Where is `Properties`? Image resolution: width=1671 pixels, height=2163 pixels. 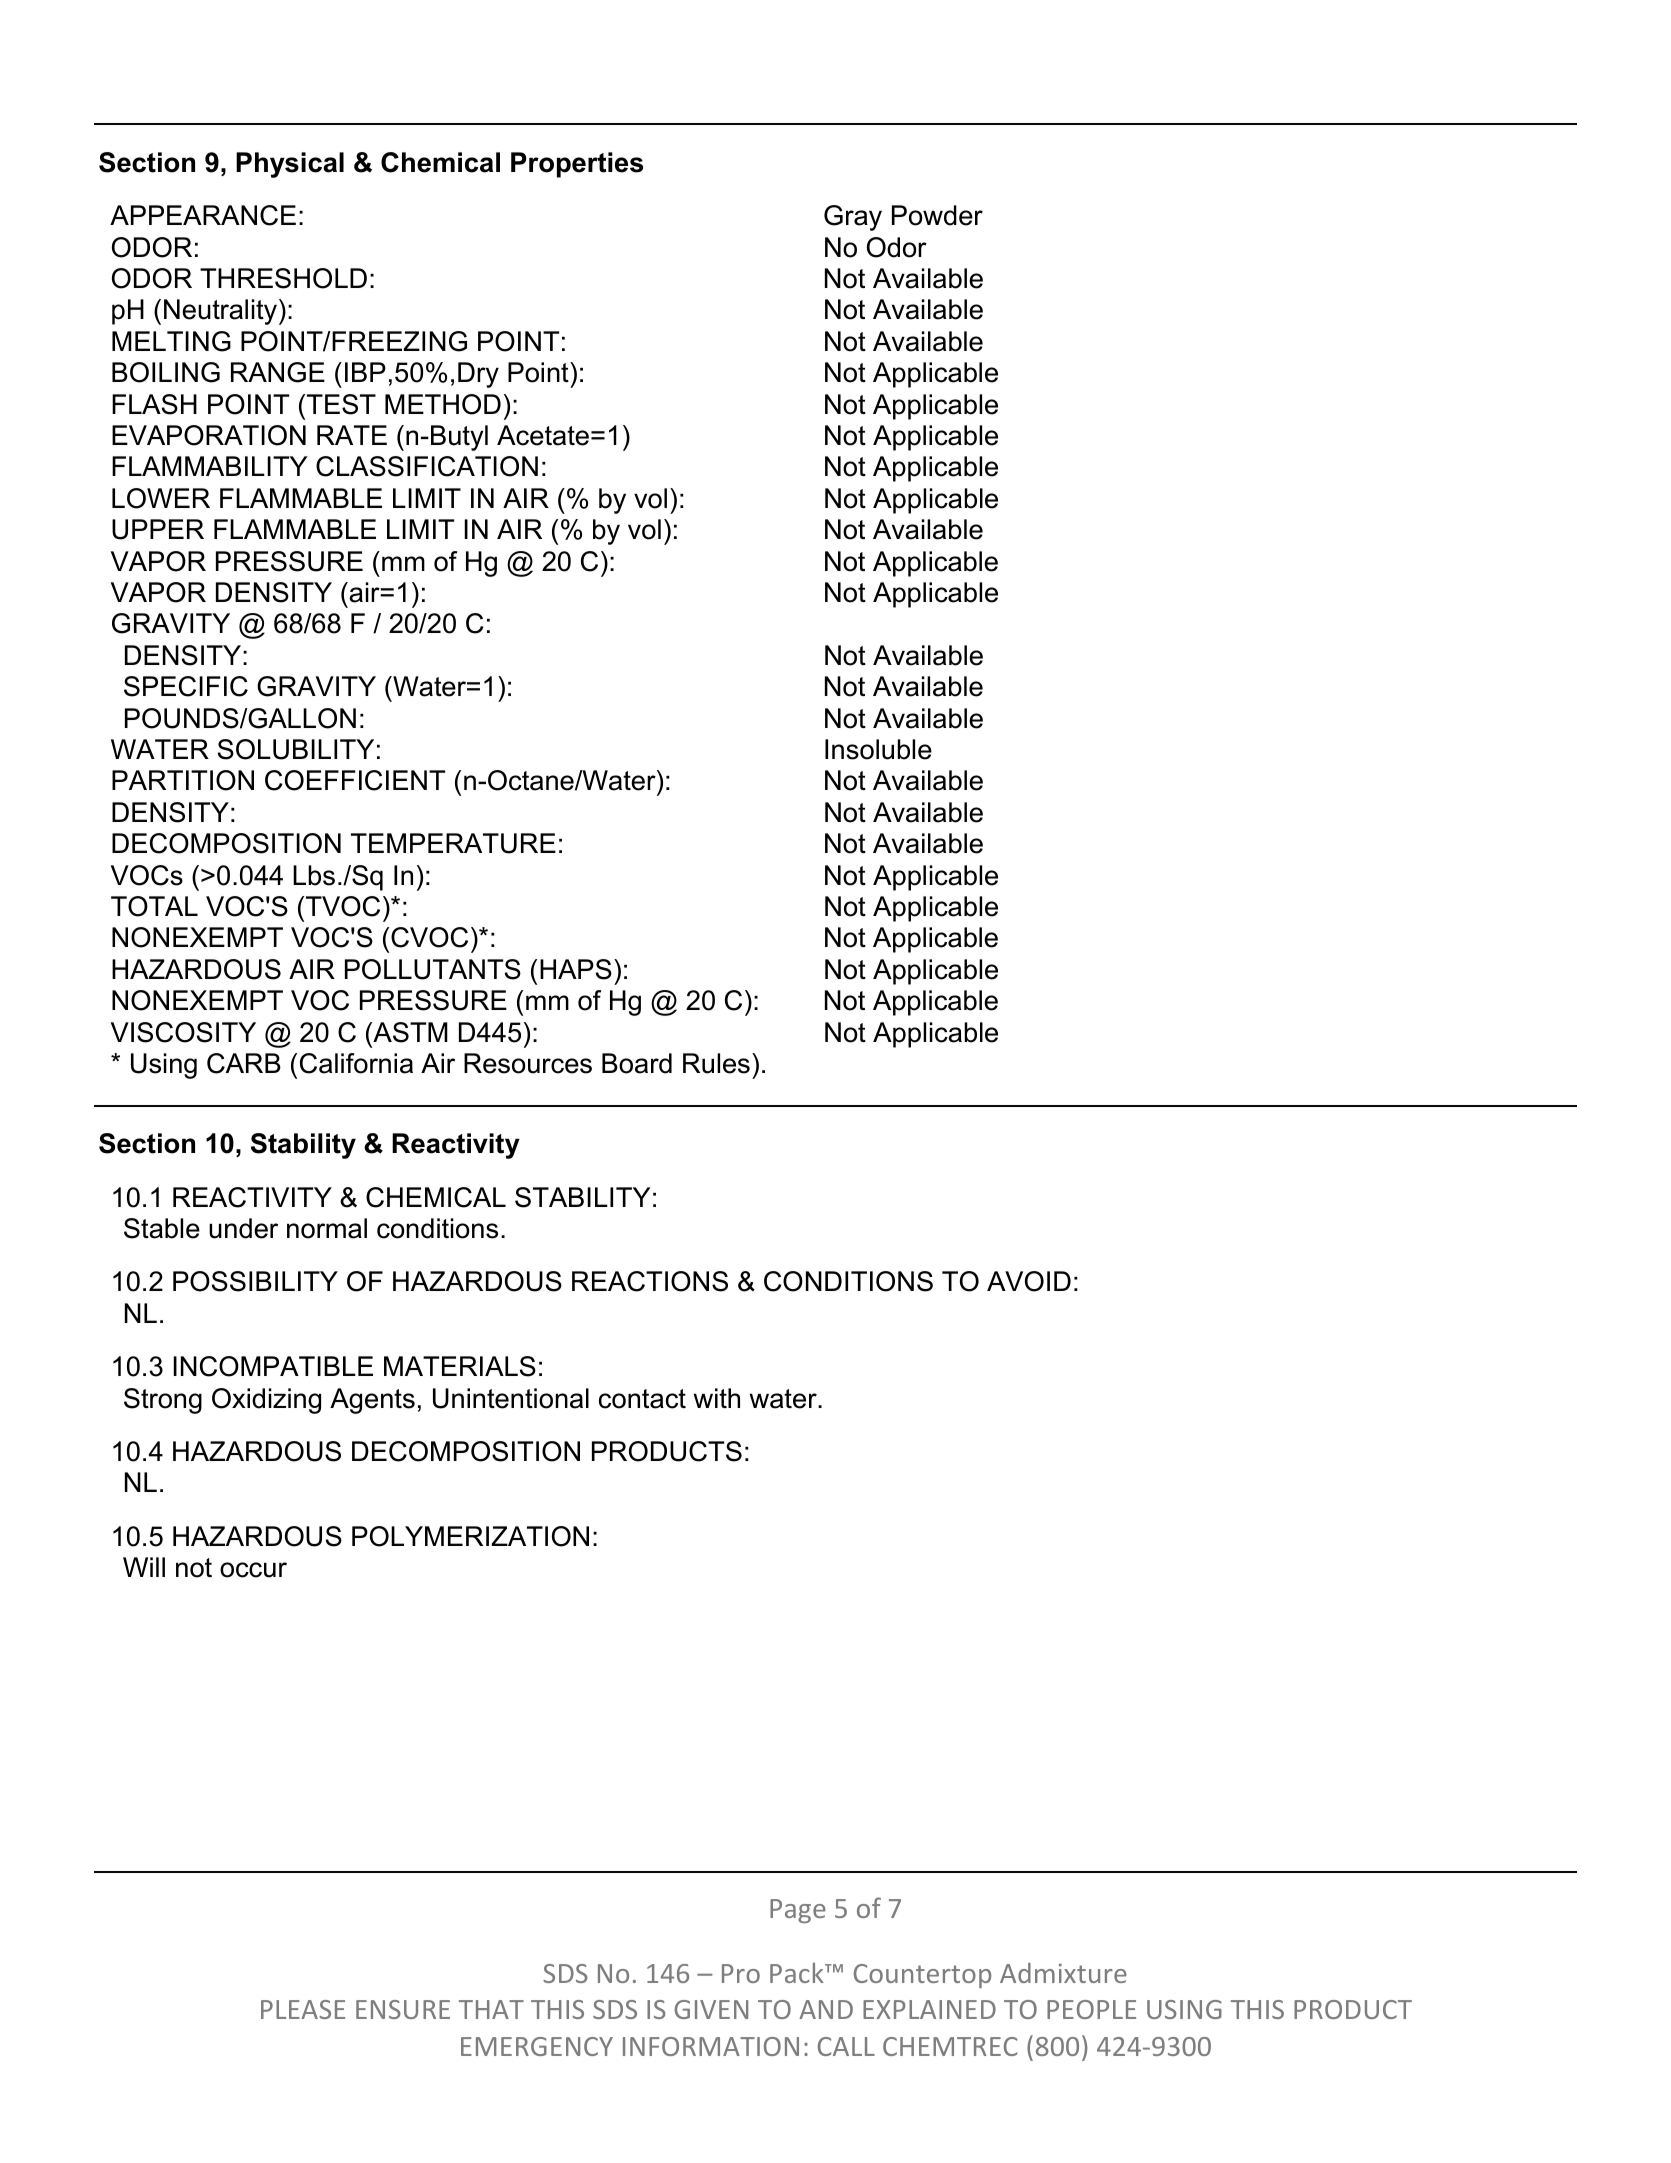 Properties is located at coordinates (577, 165).
